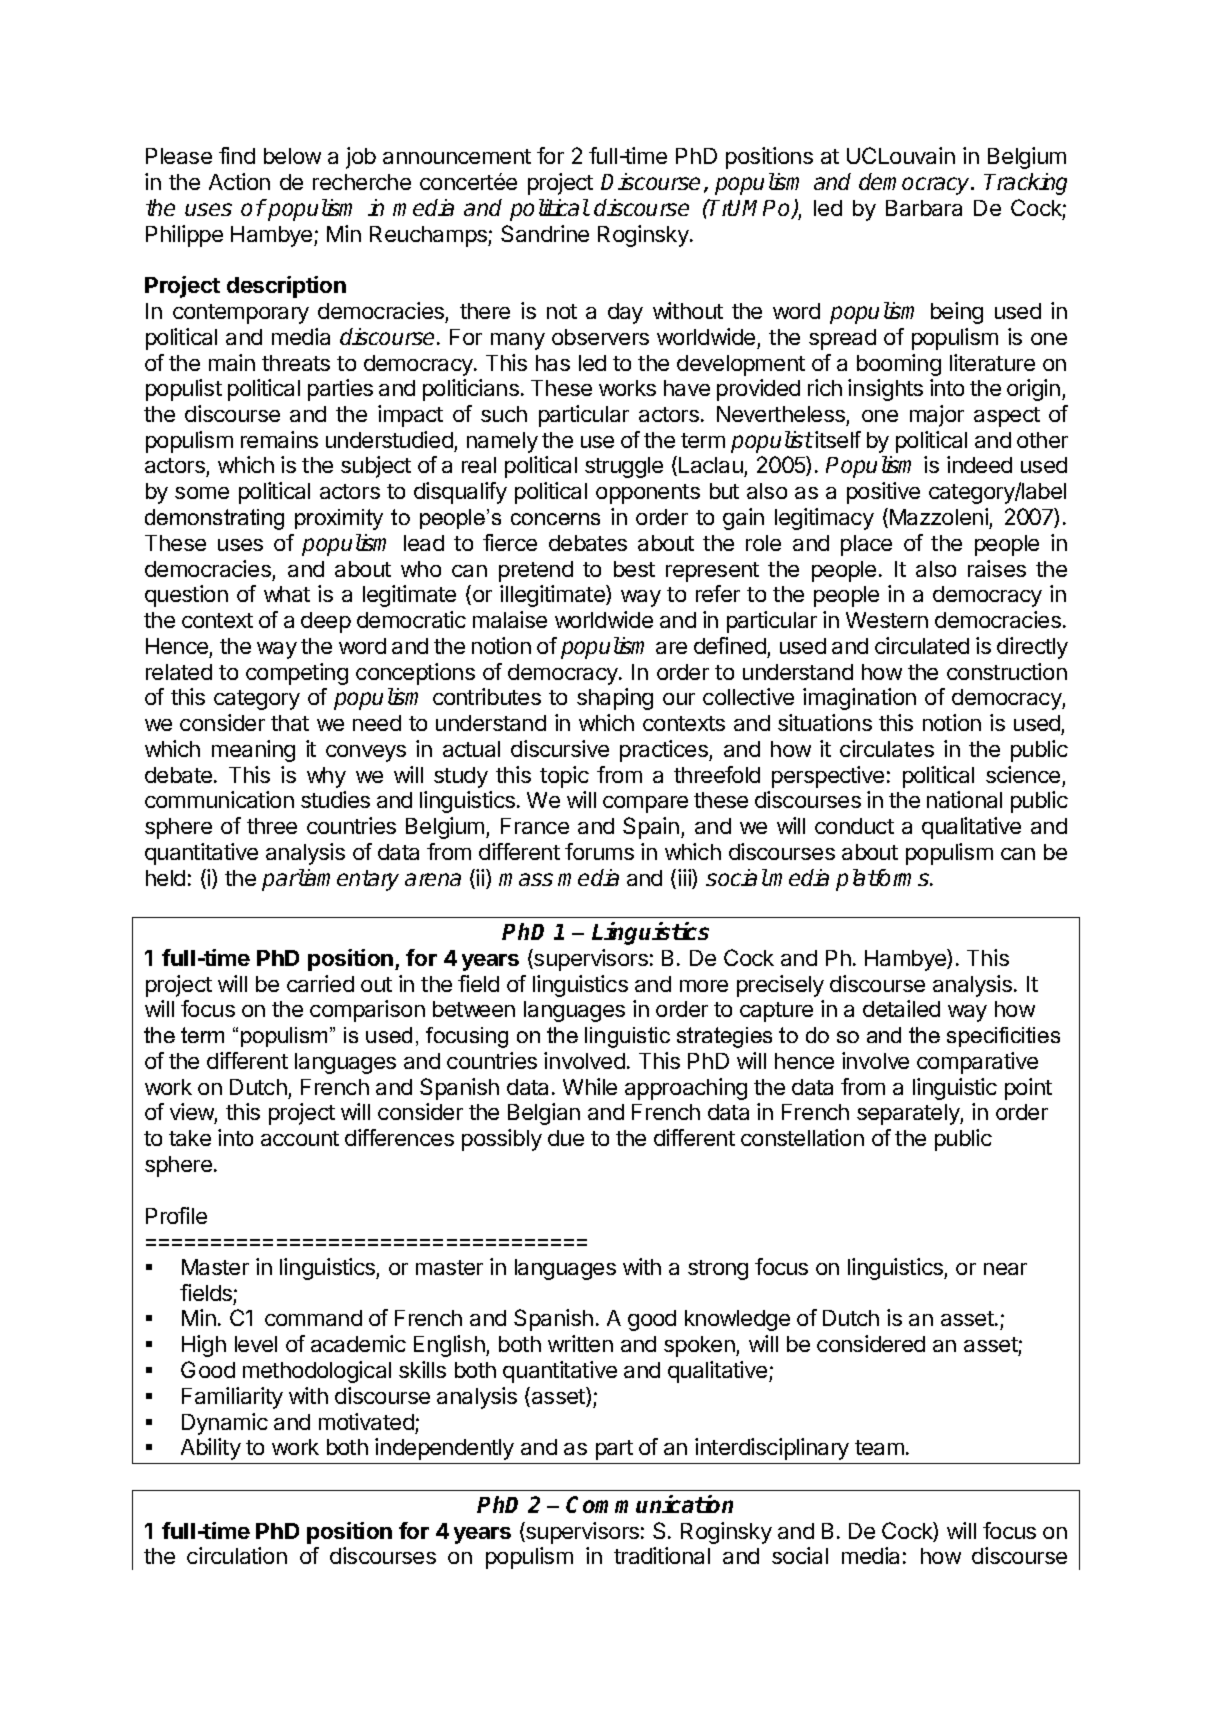  What do you see at coordinates (662, 1555) in the image?
I see `traditional` at bounding box center [662, 1555].
